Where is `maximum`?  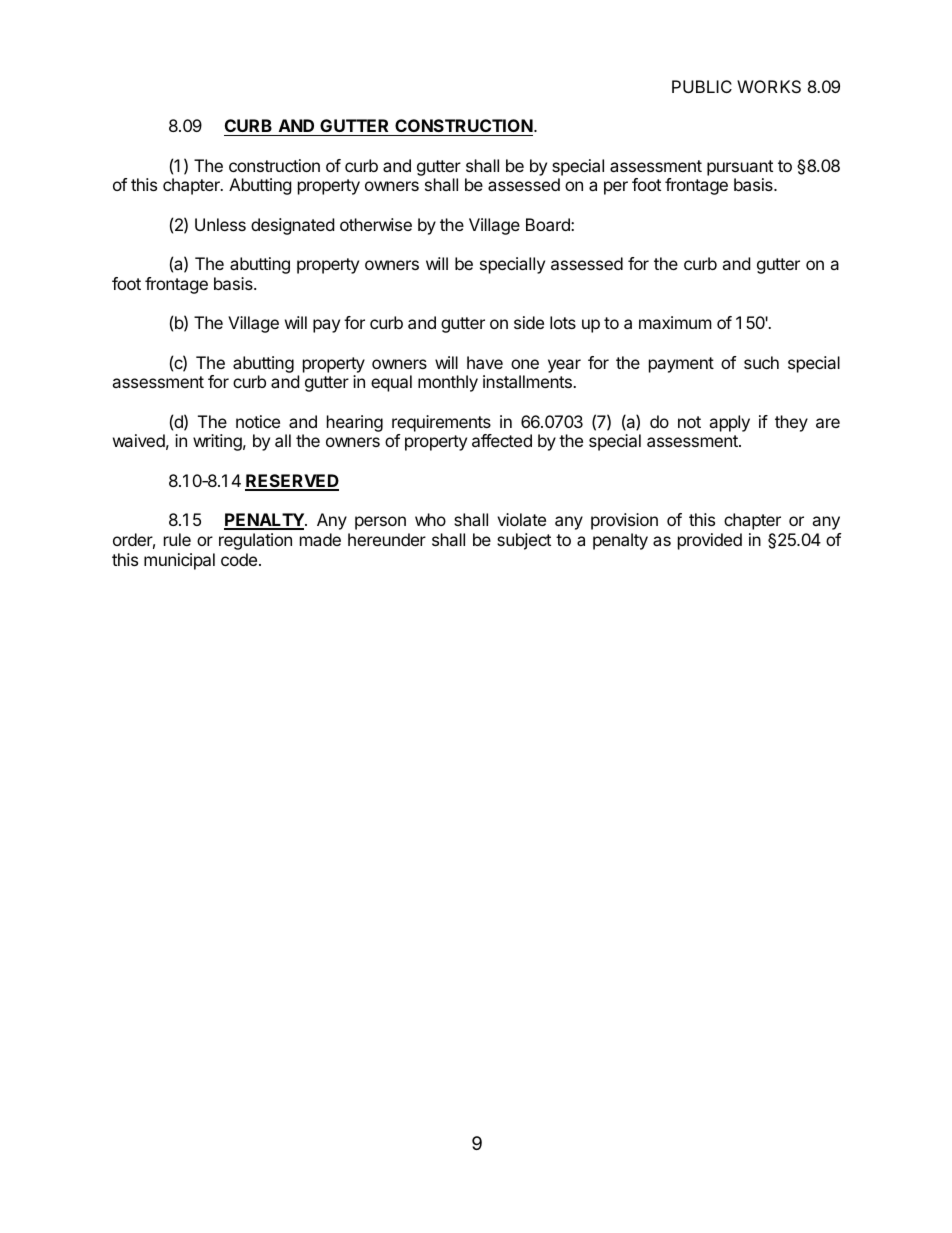
maximum is located at coordinates (675, 322).
